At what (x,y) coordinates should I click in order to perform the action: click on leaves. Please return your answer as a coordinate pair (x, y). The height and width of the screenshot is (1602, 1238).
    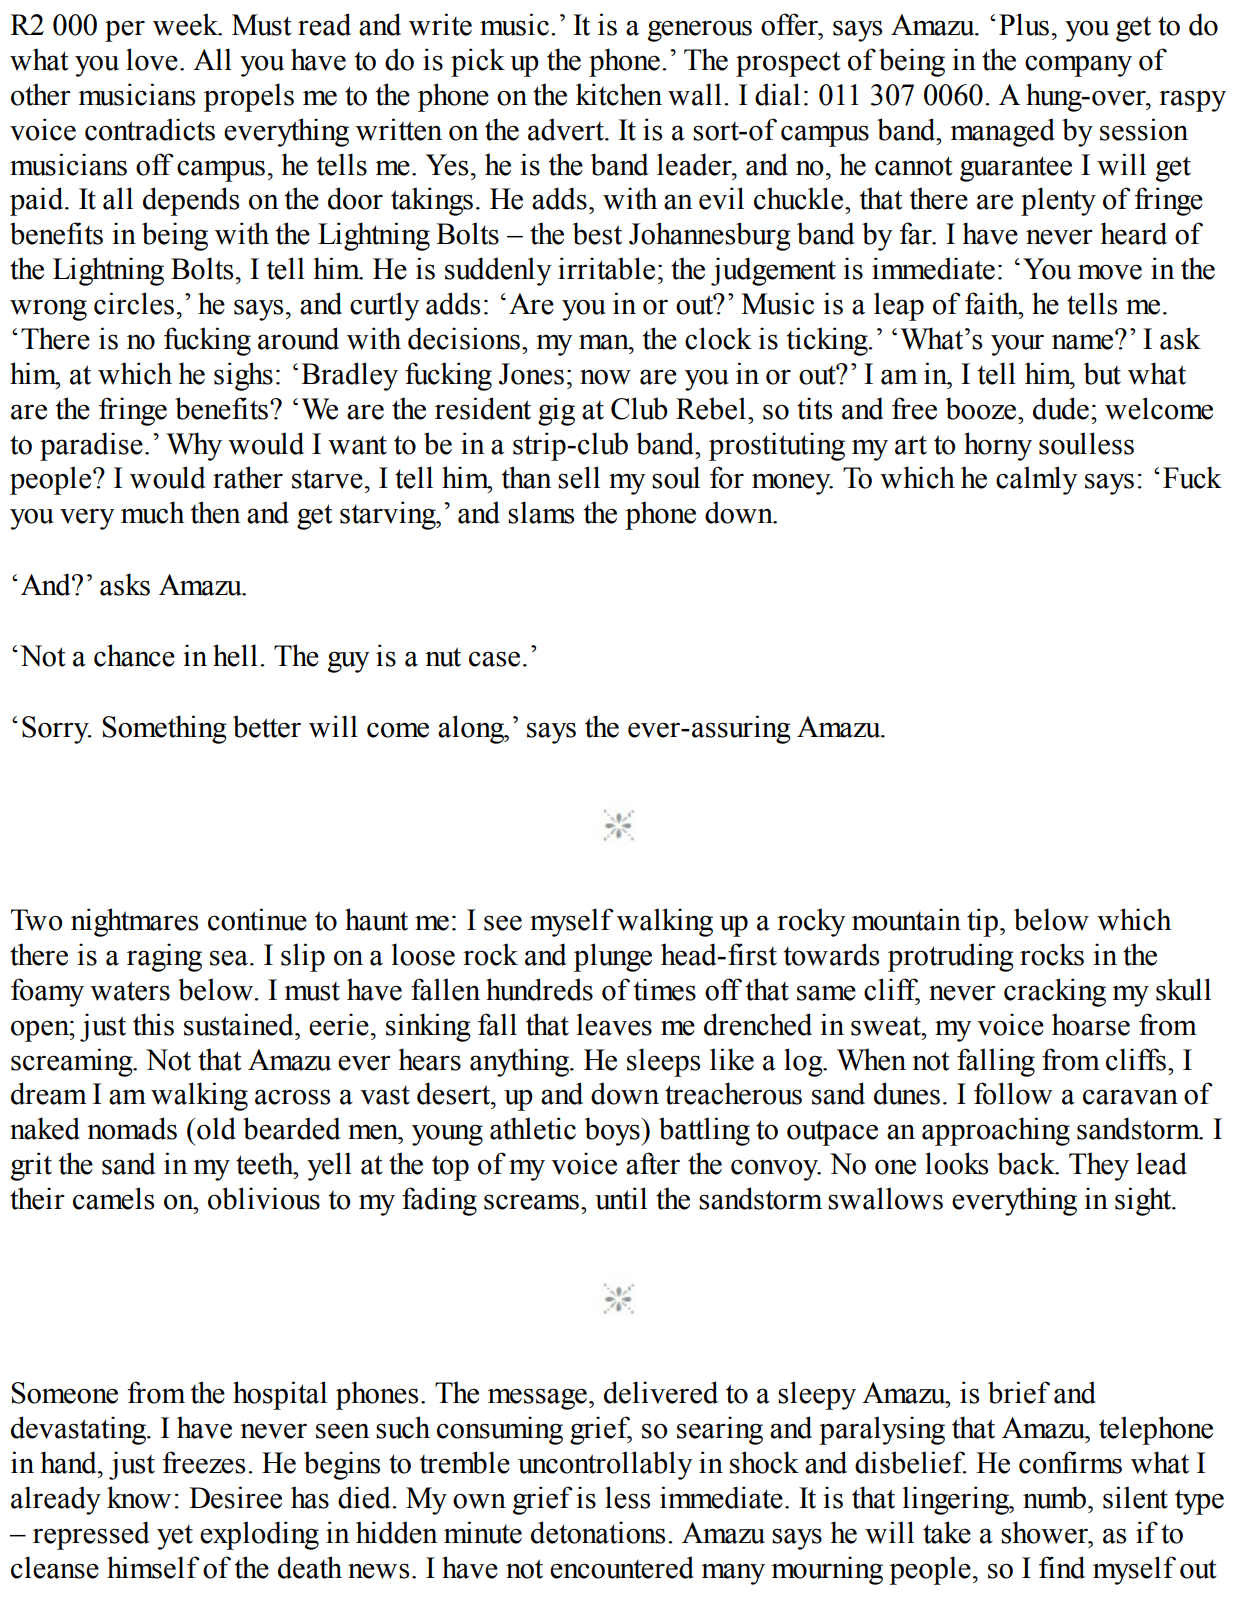
    Looking at the image, I should click on (614, 1024).
